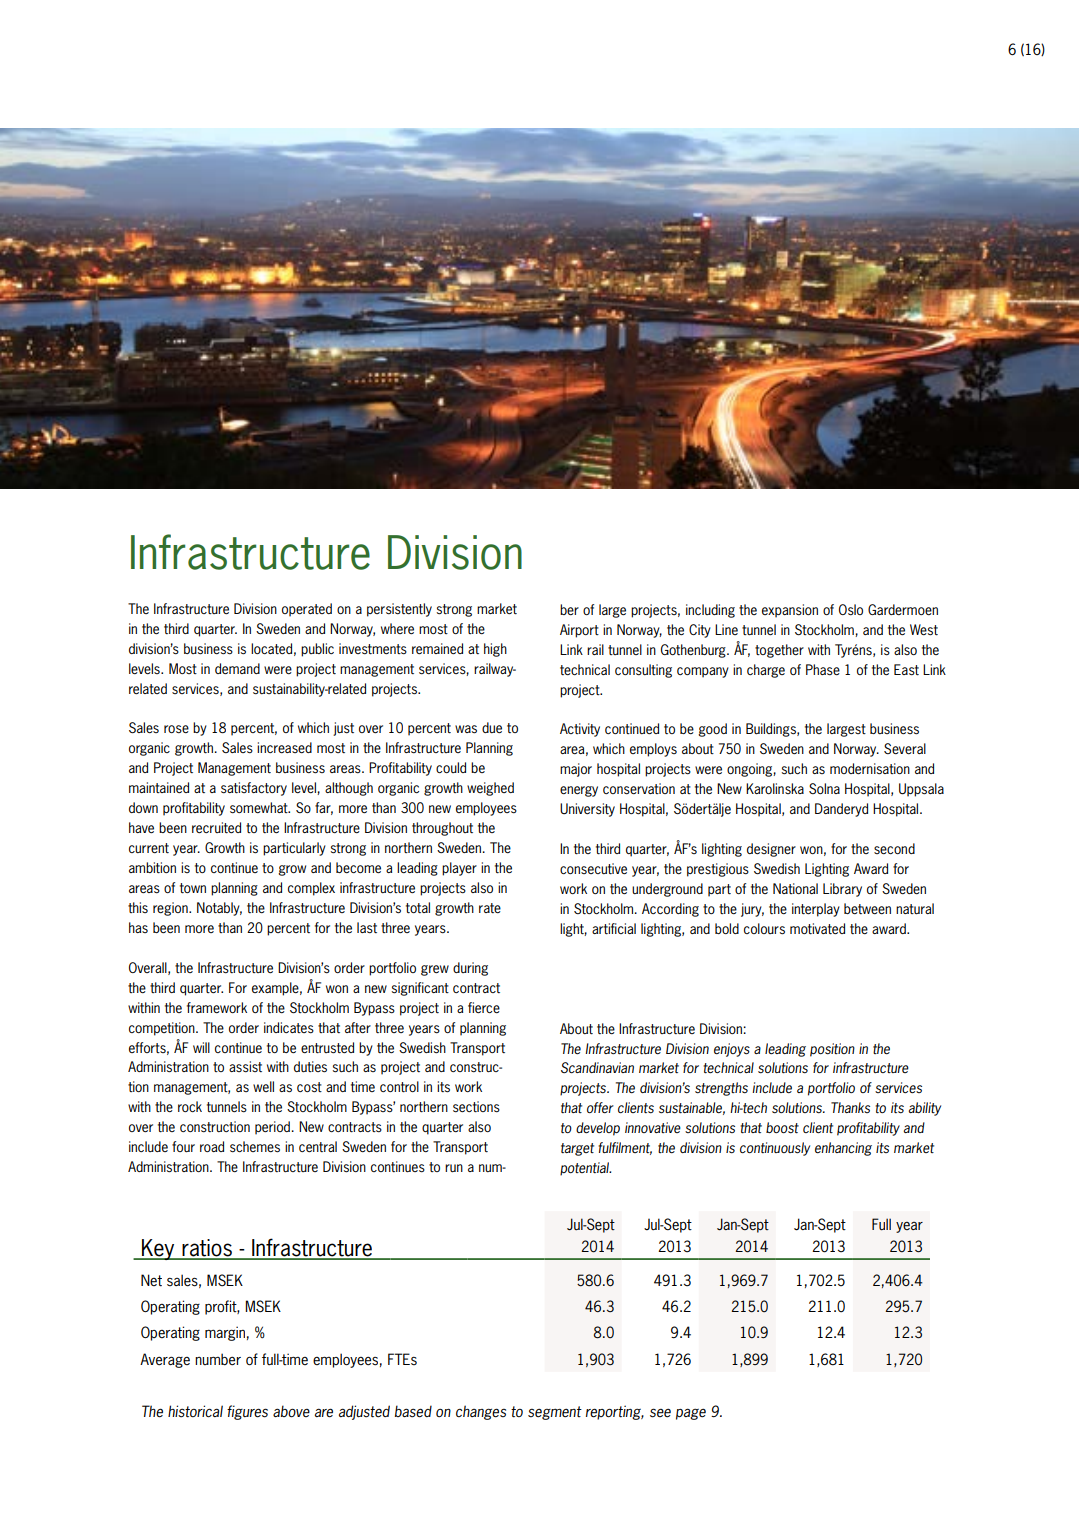  What do you see at coordinates (212, 1146) in the screenshot?
I see `road` at bounding box center [212, 1146].
